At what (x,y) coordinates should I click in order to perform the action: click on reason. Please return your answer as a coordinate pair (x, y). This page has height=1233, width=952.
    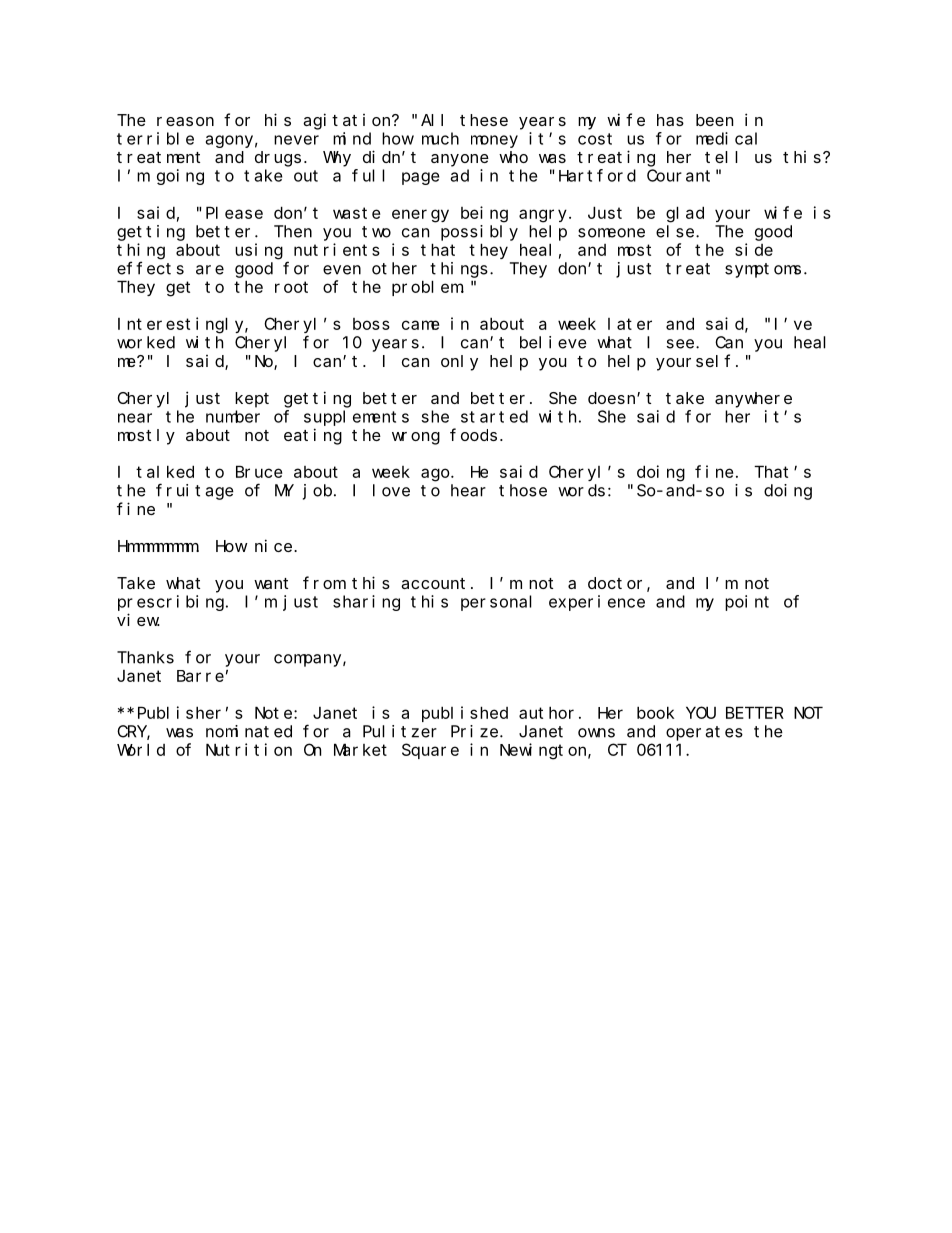
    Looking at the image, I should click on (185, 121).
